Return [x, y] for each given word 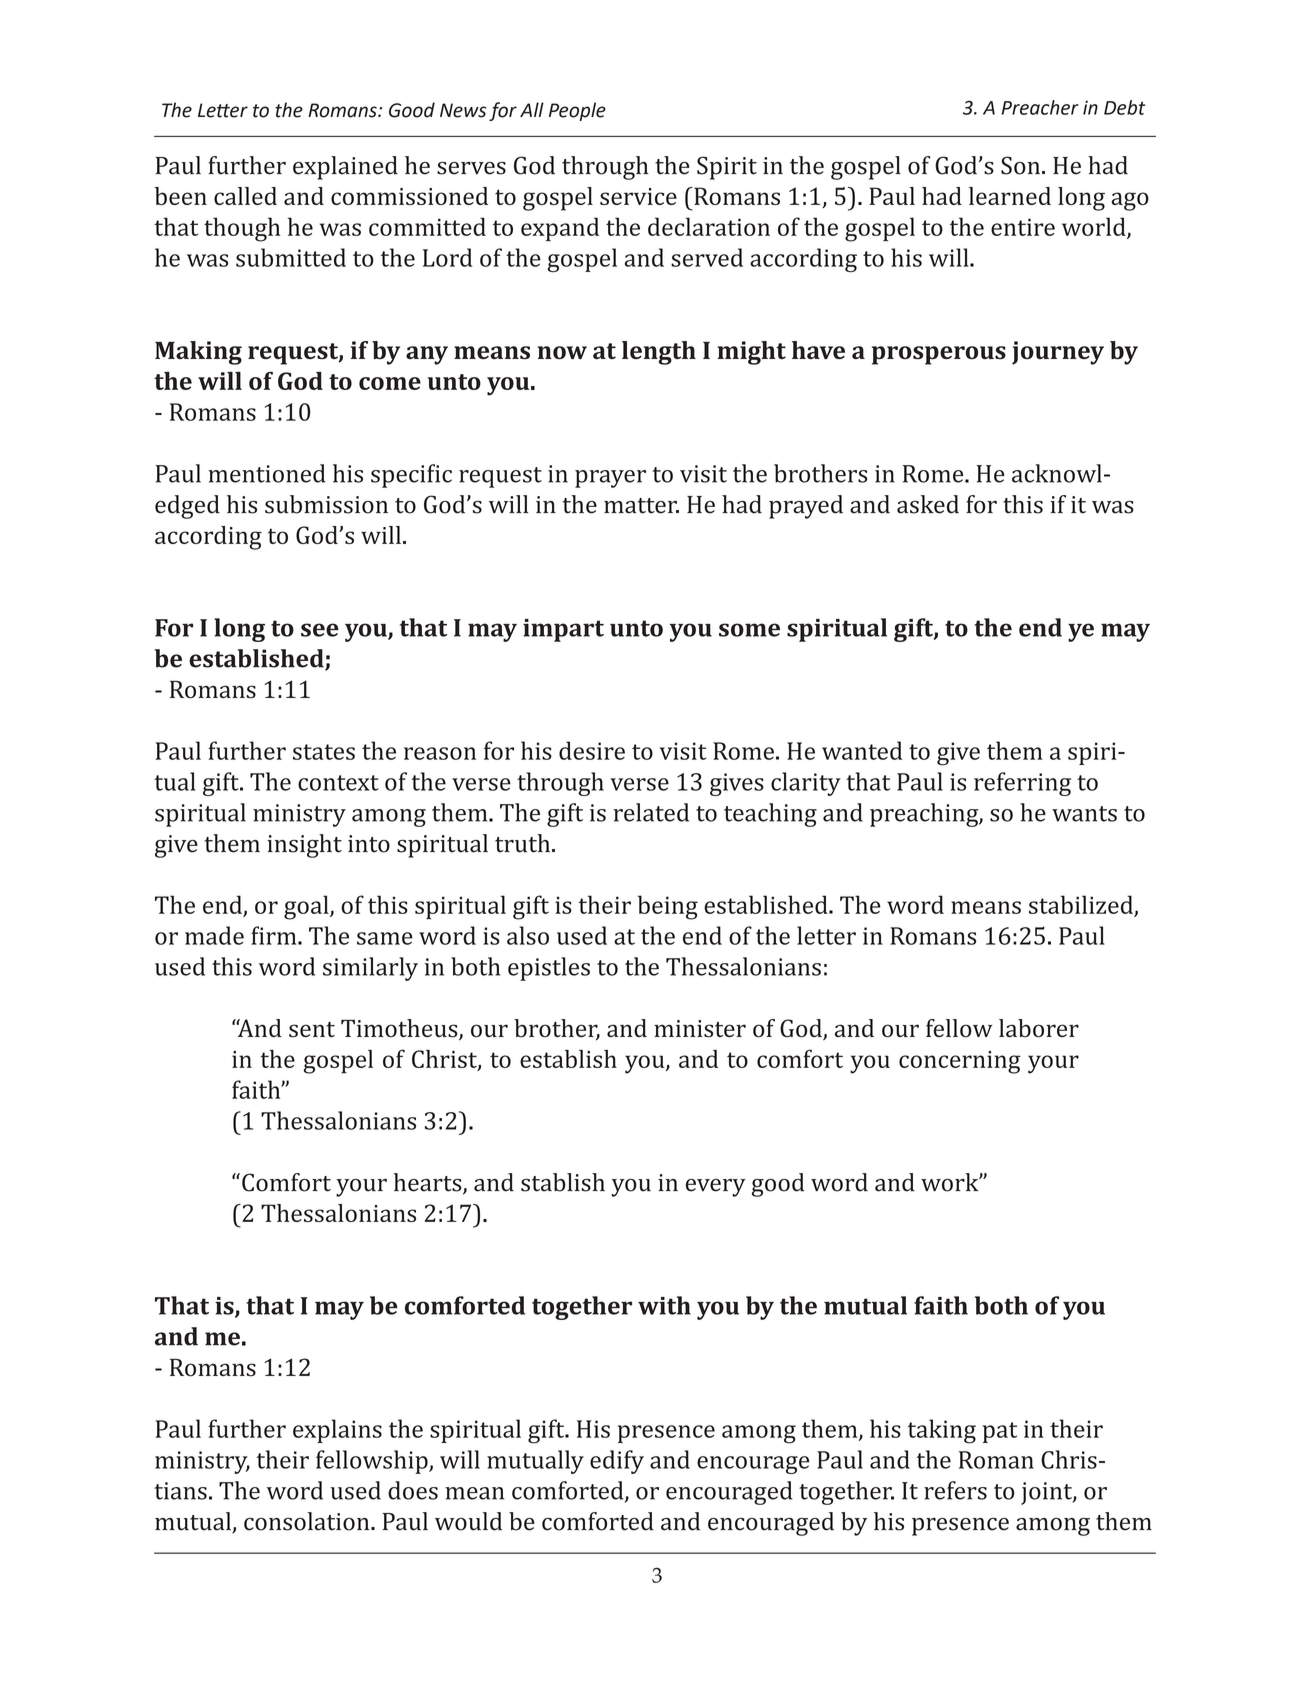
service [638, 196]
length [659, 353]
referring [1022, 784]
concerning [960, 1062]
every [716, 1188]
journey [1058, 353]
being [668, 907]
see [320, 630]
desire [592, 750]
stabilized [1081, 904]
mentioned [267, 473]
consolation [308, 1521]
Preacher [1040, 107]
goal [307, 907]
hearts [429, 1183]
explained [345, 168]
